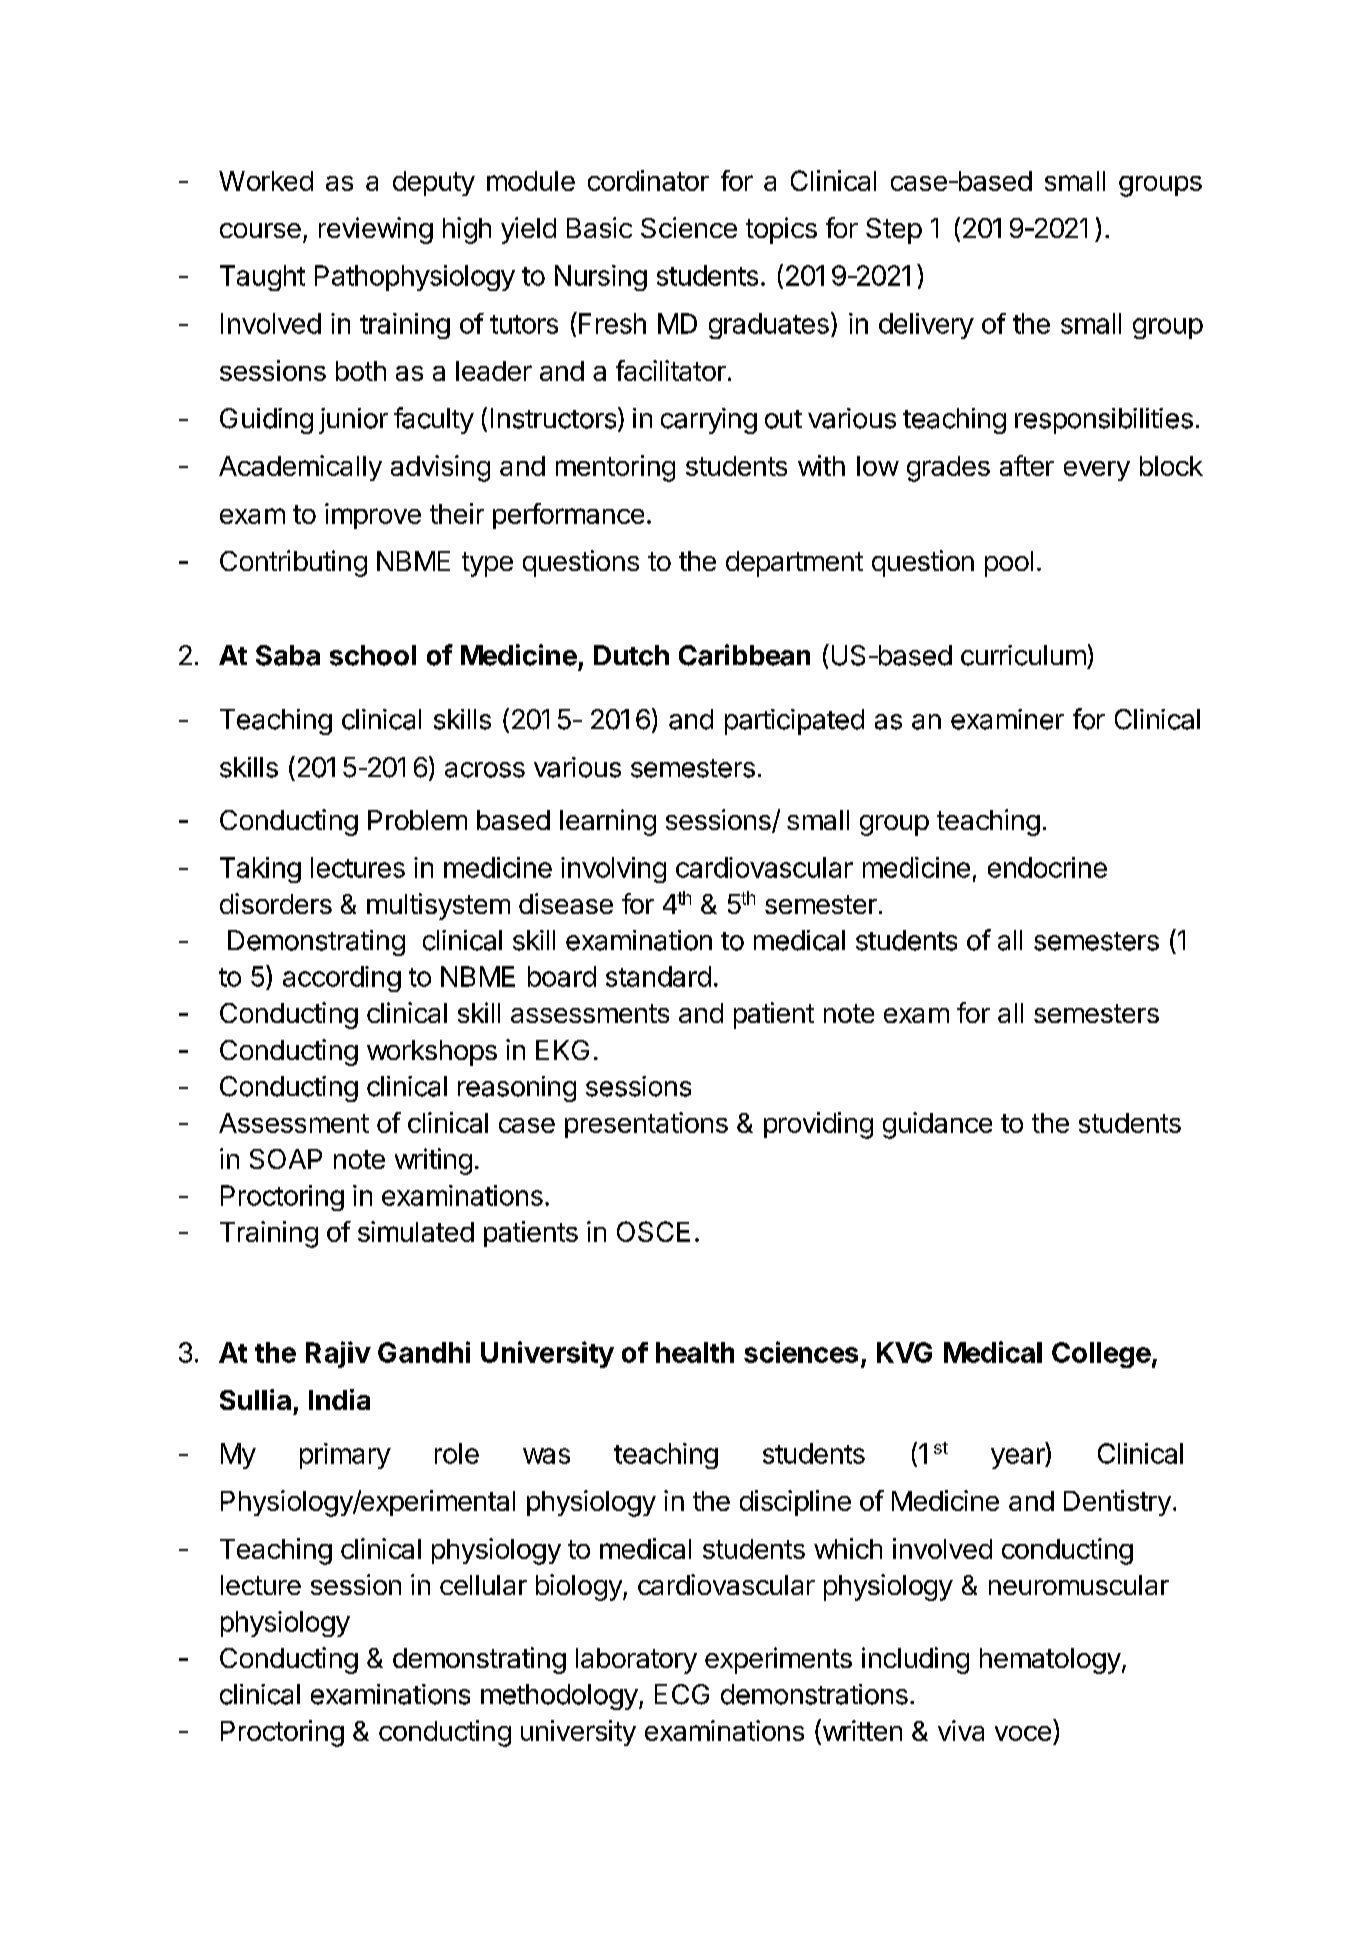 The width and height of the document is (1367, 1933). I want to click on according, so click(342, 979).
